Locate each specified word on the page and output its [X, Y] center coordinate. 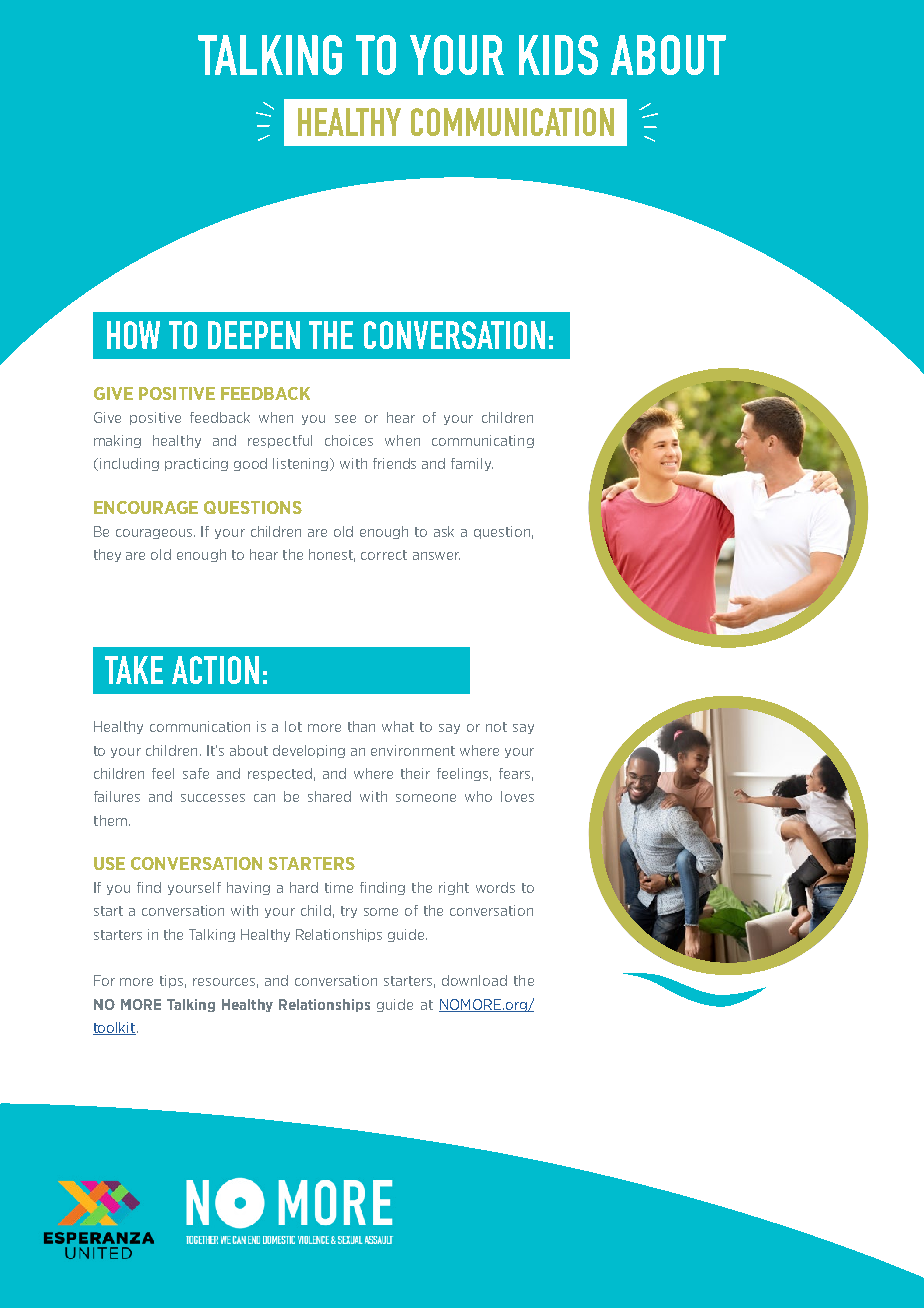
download [474, 980]
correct [384, 555]
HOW [133, 335]
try [349, 912]
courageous [155, 534]
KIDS [558, 55]
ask [444, 531]
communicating [483, 441]
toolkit [115, 1028]
